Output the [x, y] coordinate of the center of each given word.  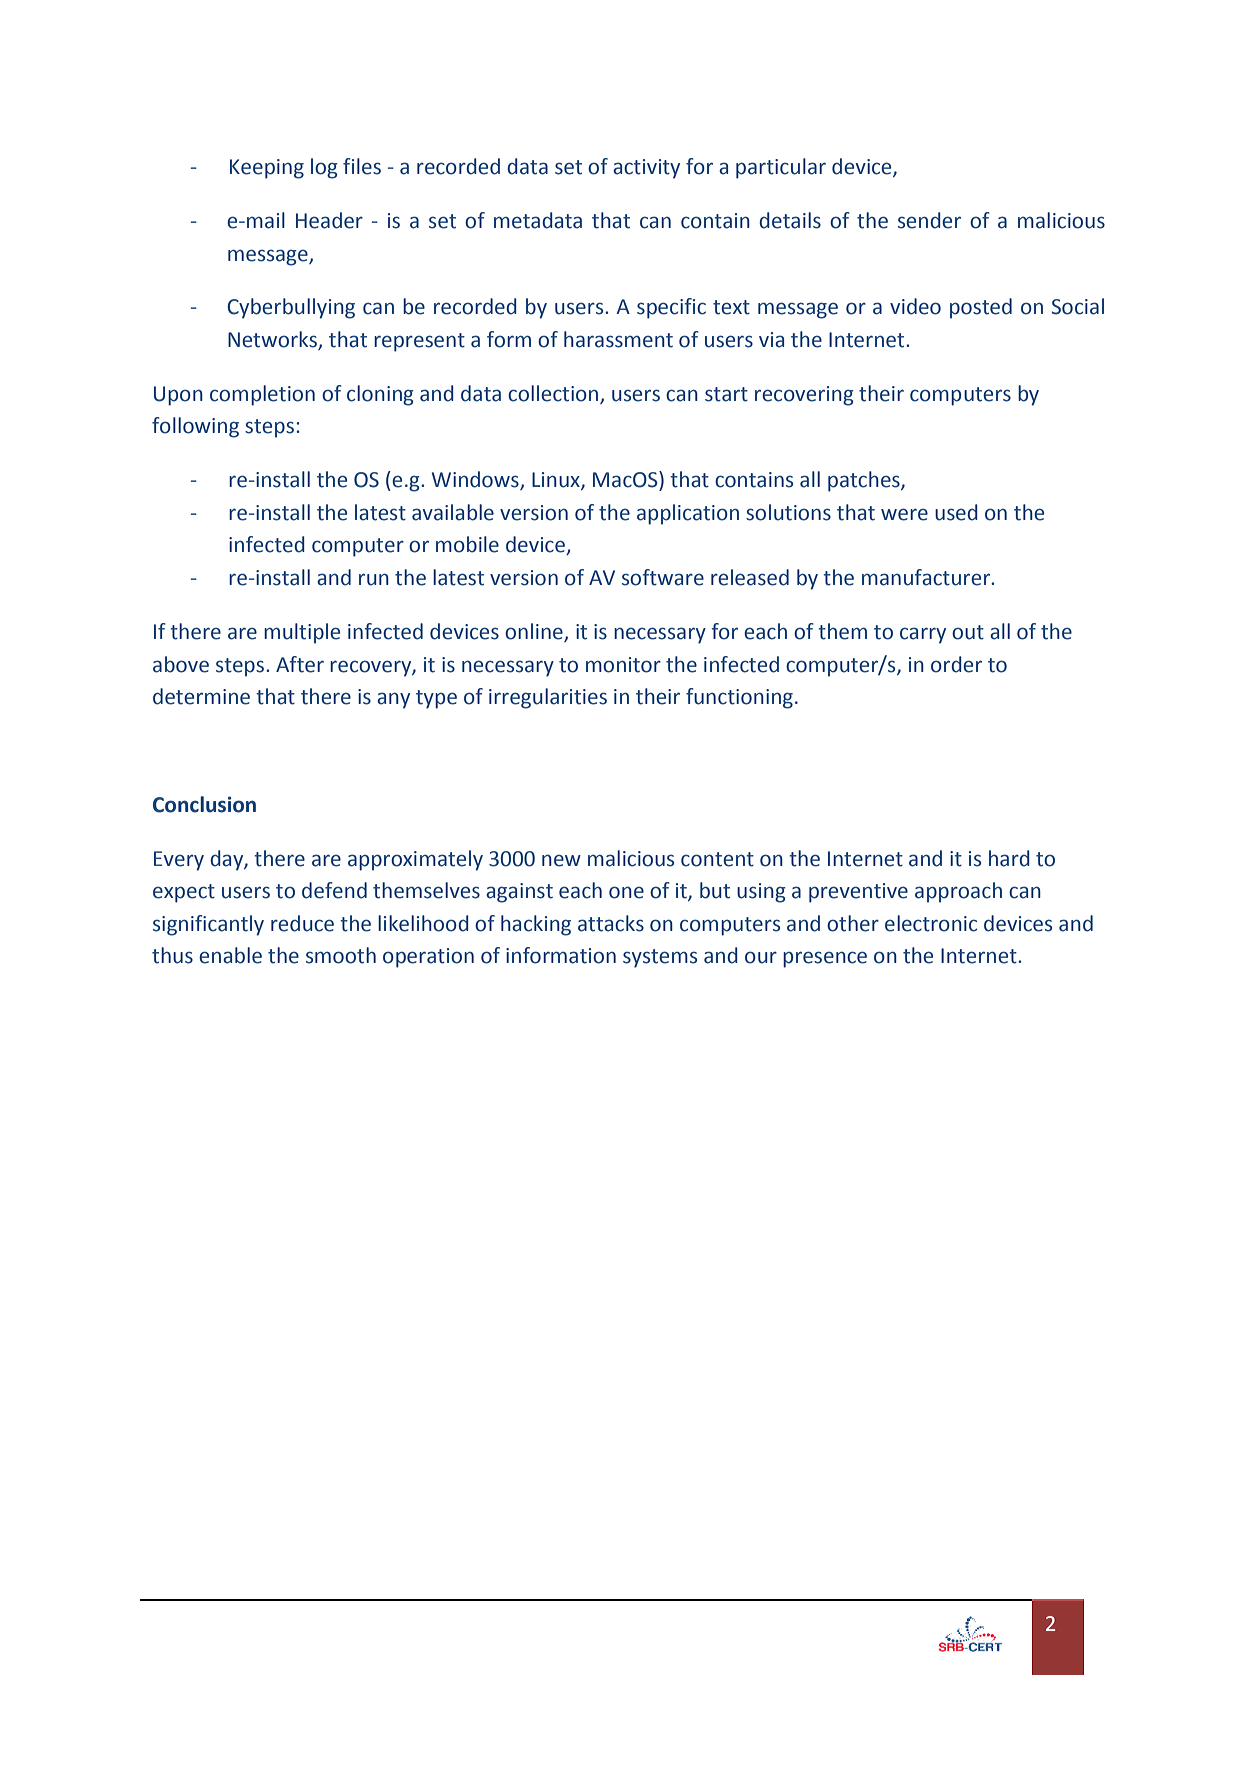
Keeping [267, 169]
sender [929, 220]
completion [262, 395]
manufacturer [927, 577]
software [663, 577]
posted [981, 308]
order [956, 664]
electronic [931, 923]
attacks [611, 923]
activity [646, 169]
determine [201, 696]
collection [553, 393]
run [374, 579]
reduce [302, 923]
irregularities [548, 698]
